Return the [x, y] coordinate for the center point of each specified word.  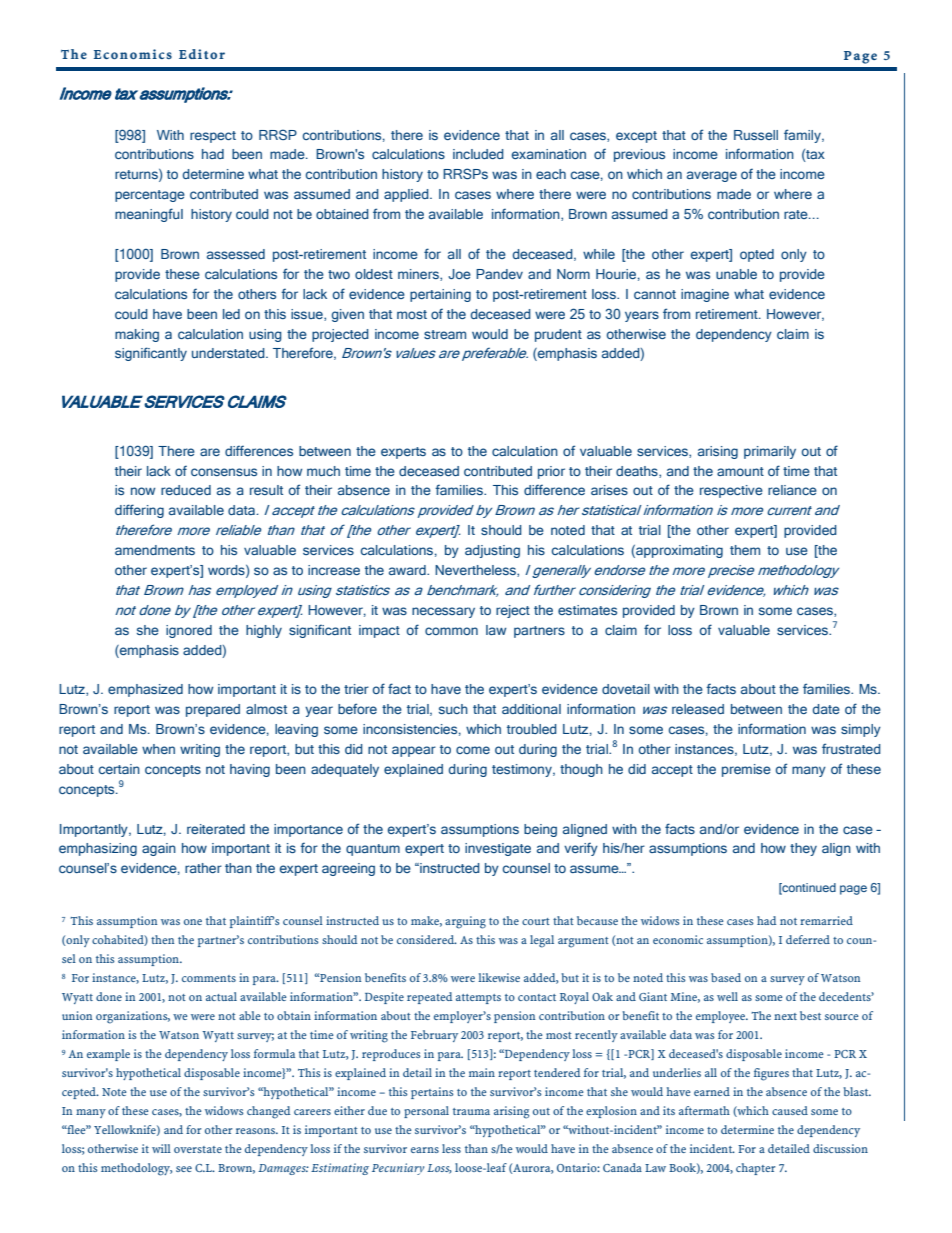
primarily [770, 452]
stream [445, 334]
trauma [471, 1111]
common [451, 631]
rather [203, 868]
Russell [756, 135]
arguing [465, 922]
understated [229, 353]
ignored [189, 631]
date [826, 709]
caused [790, 1110]
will [161, 1148]
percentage [150, 196]
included [478, 154]
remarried [826, 920]
